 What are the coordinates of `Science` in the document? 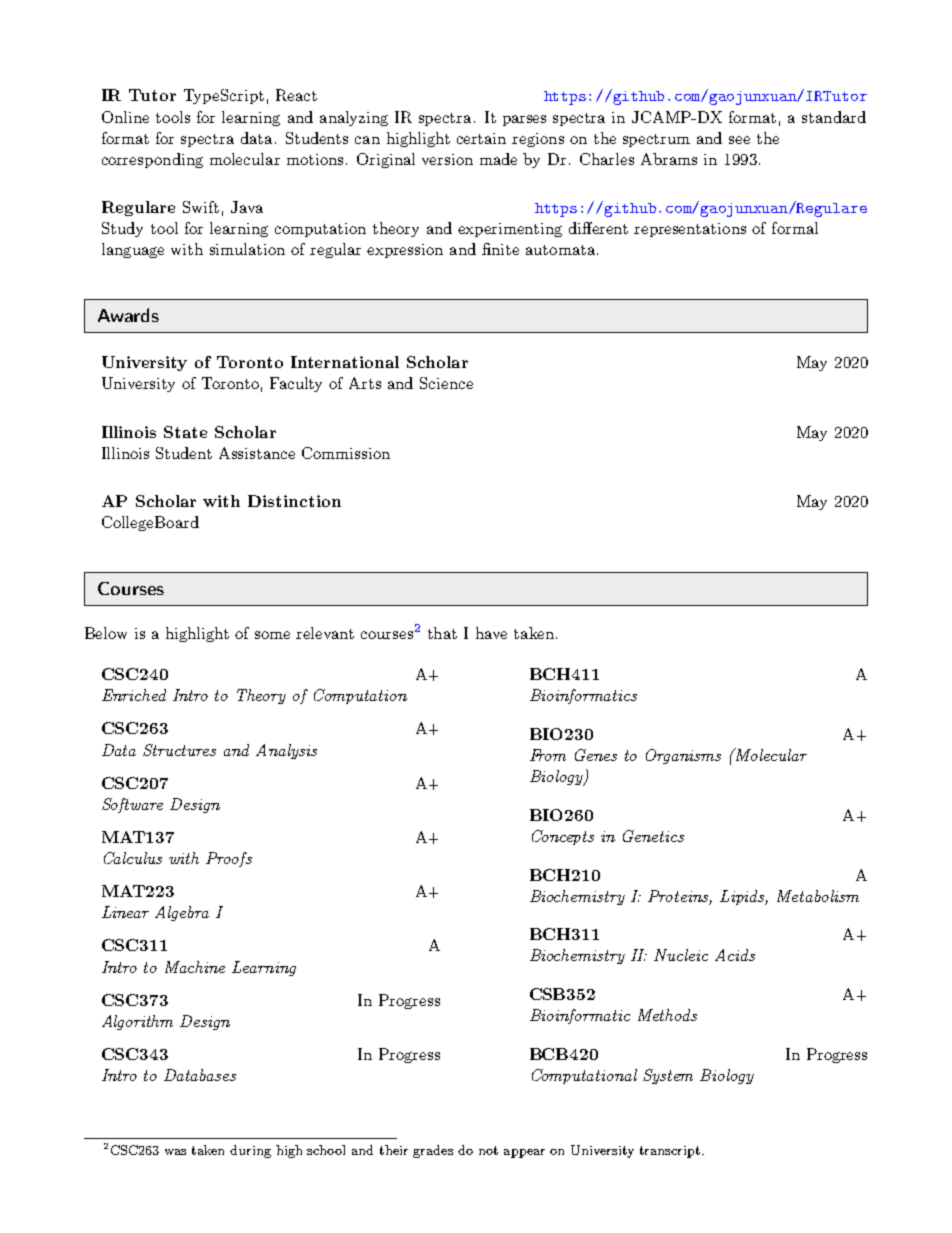 It's located at (446, 383).
